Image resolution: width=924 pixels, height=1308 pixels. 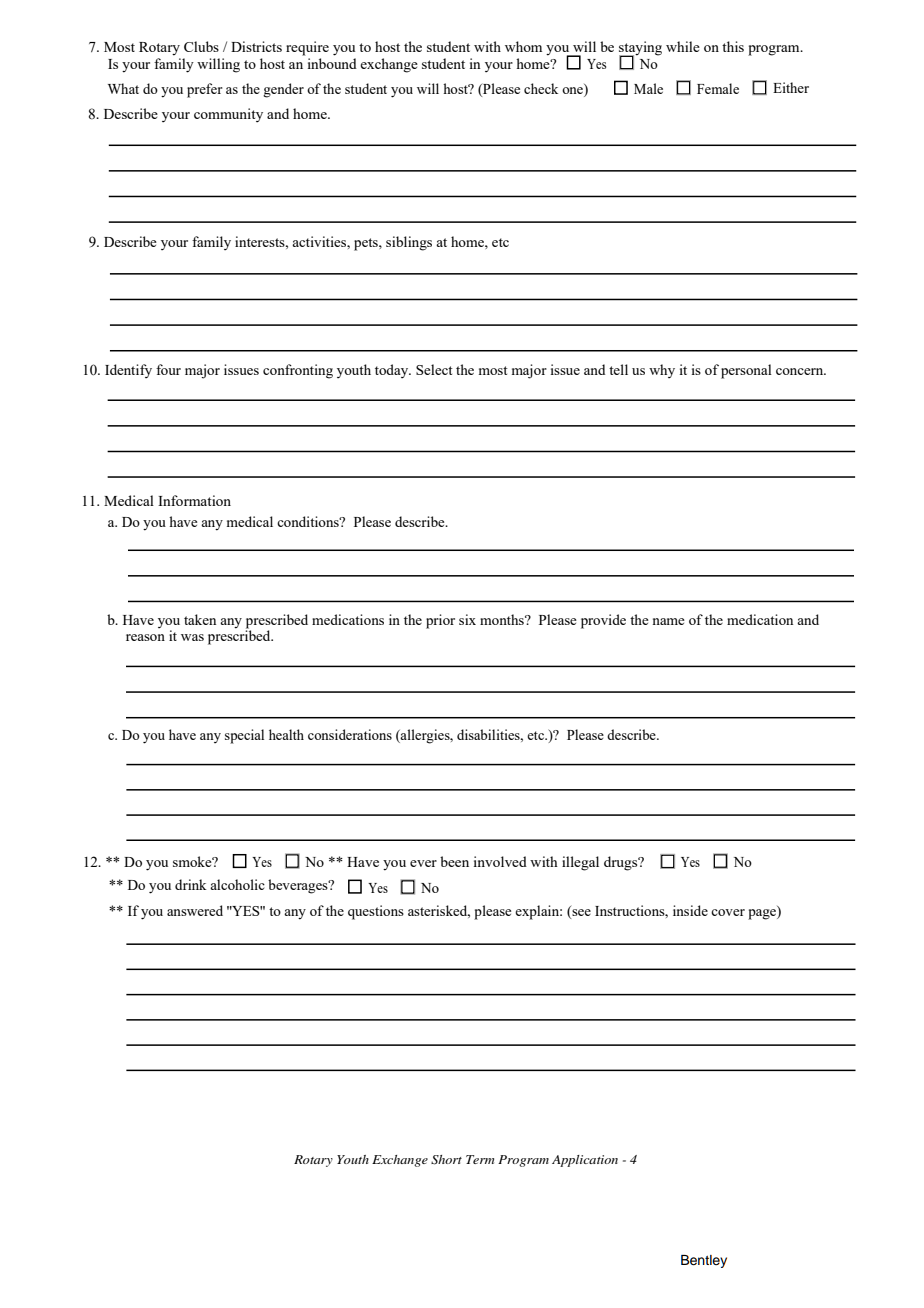 I want to click on personal, so click(x=746, y=371).
